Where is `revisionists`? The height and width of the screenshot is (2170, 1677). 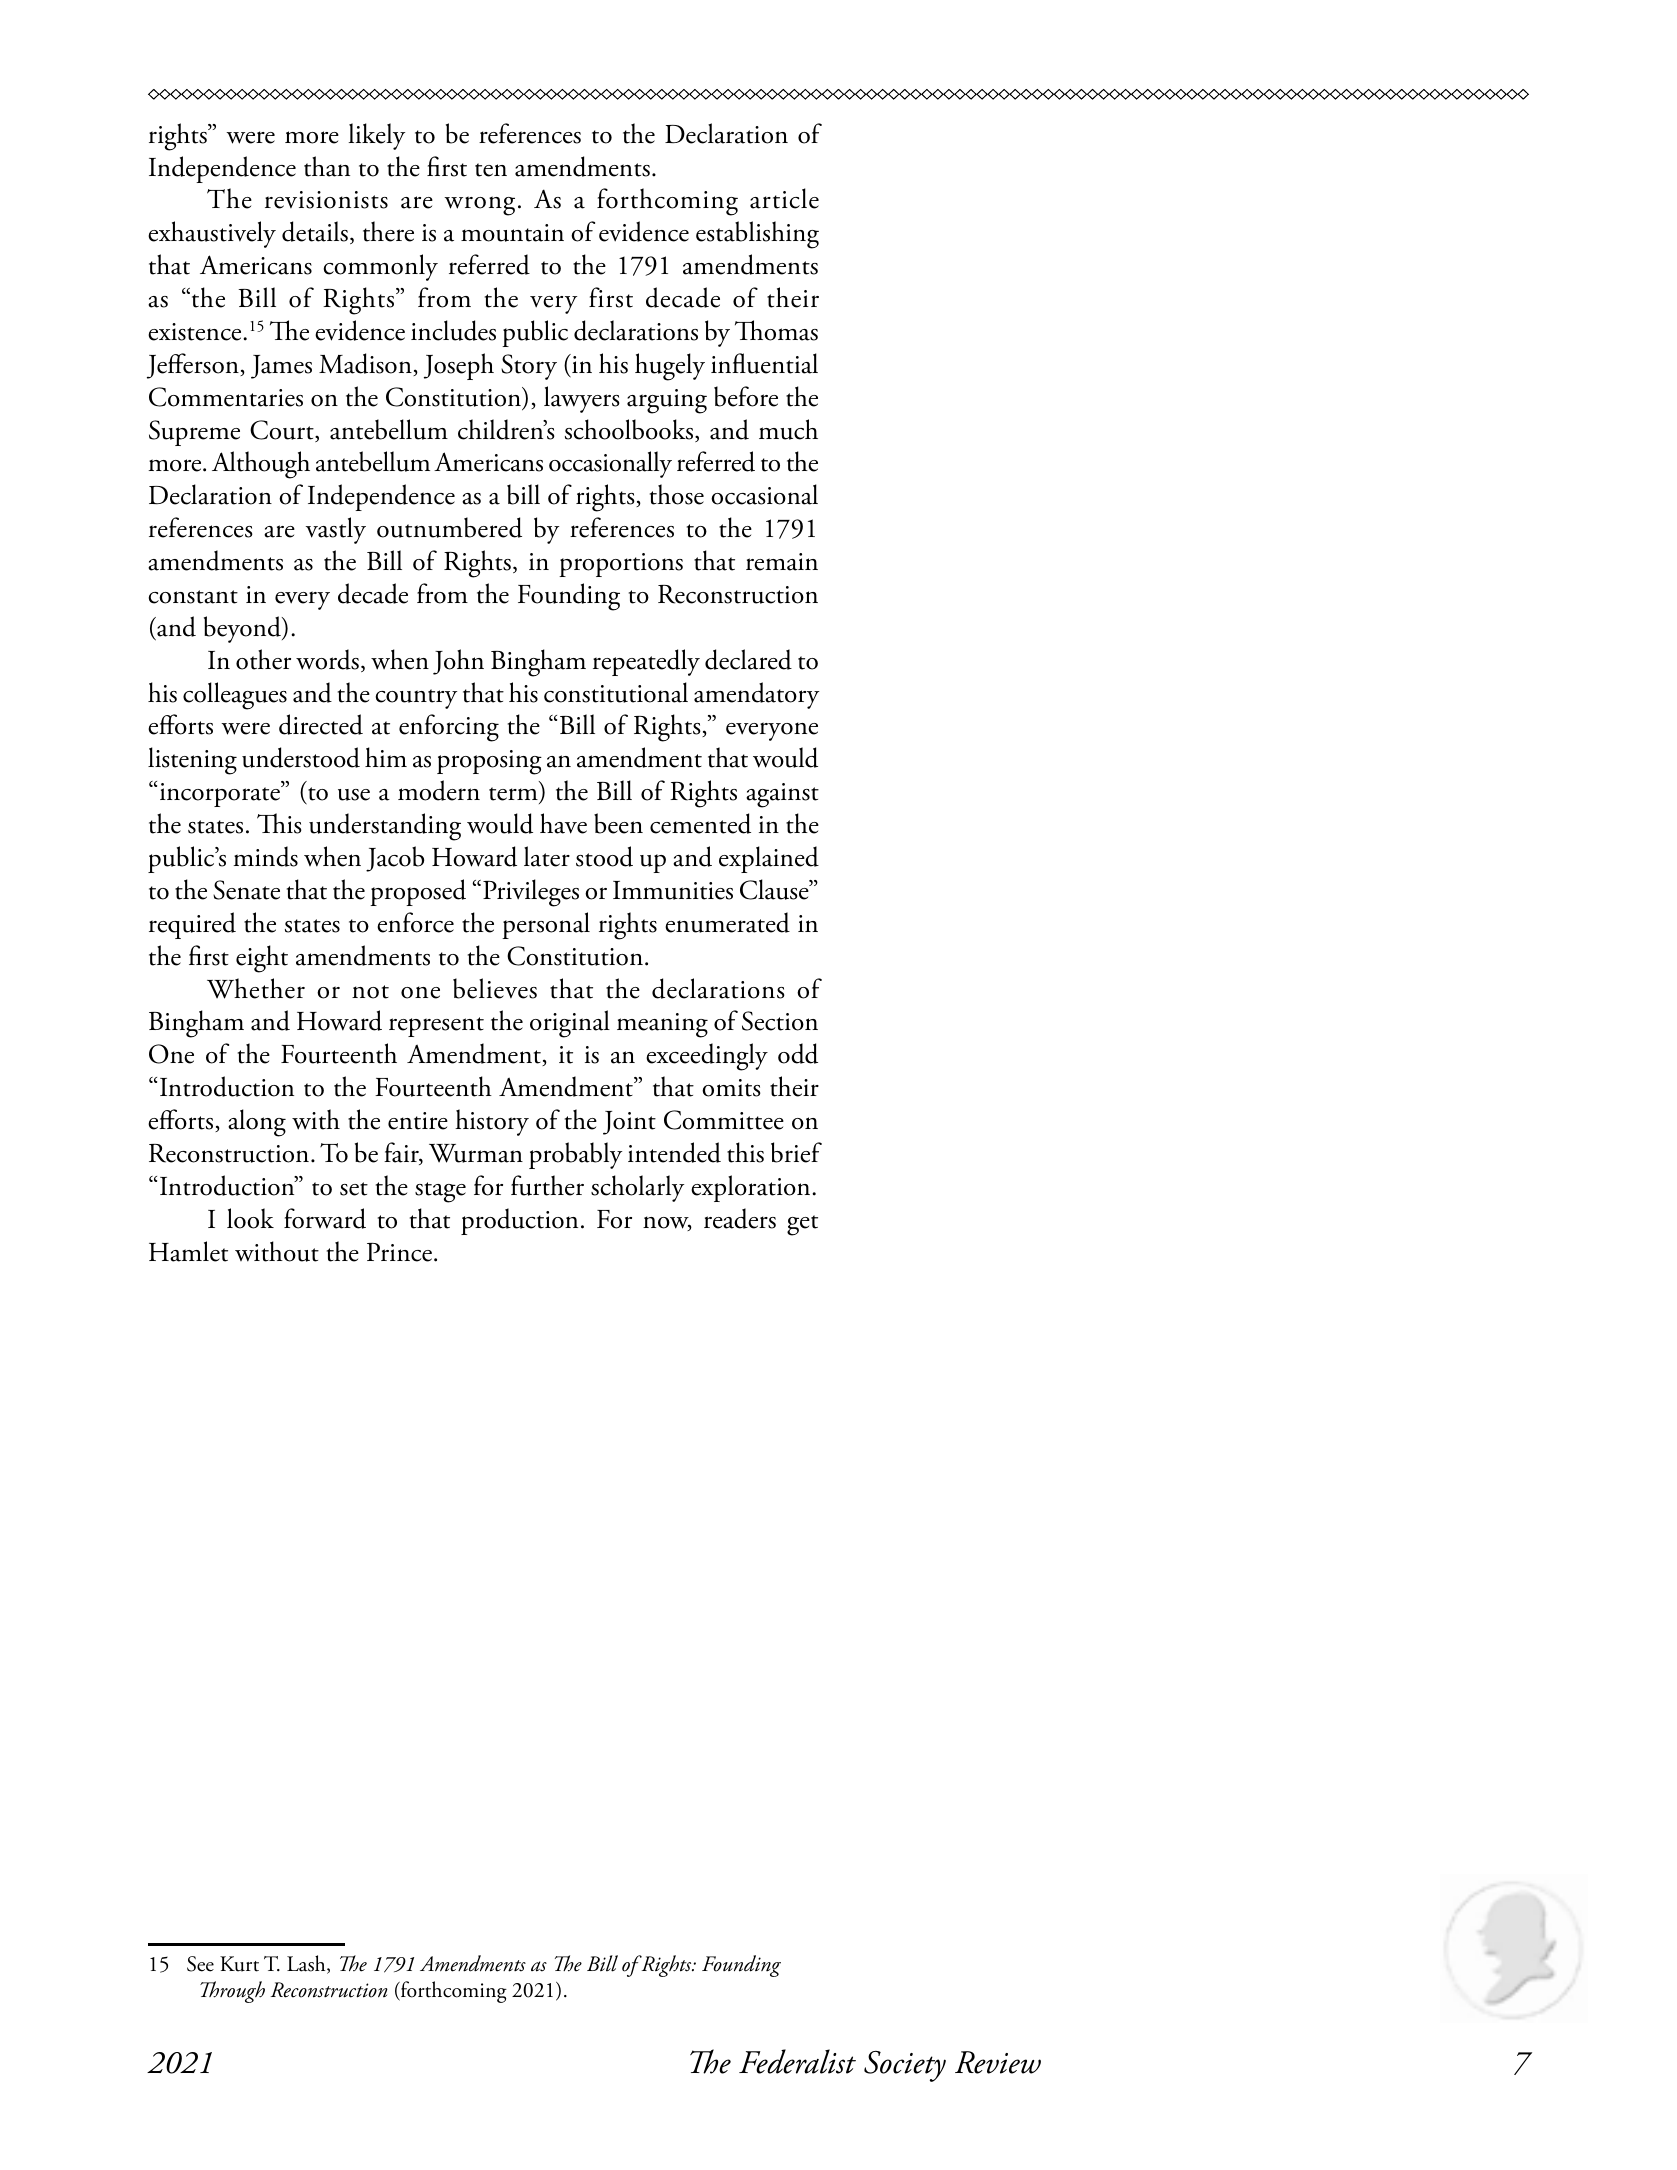
revisionists is located at coordinates (326, 200).
